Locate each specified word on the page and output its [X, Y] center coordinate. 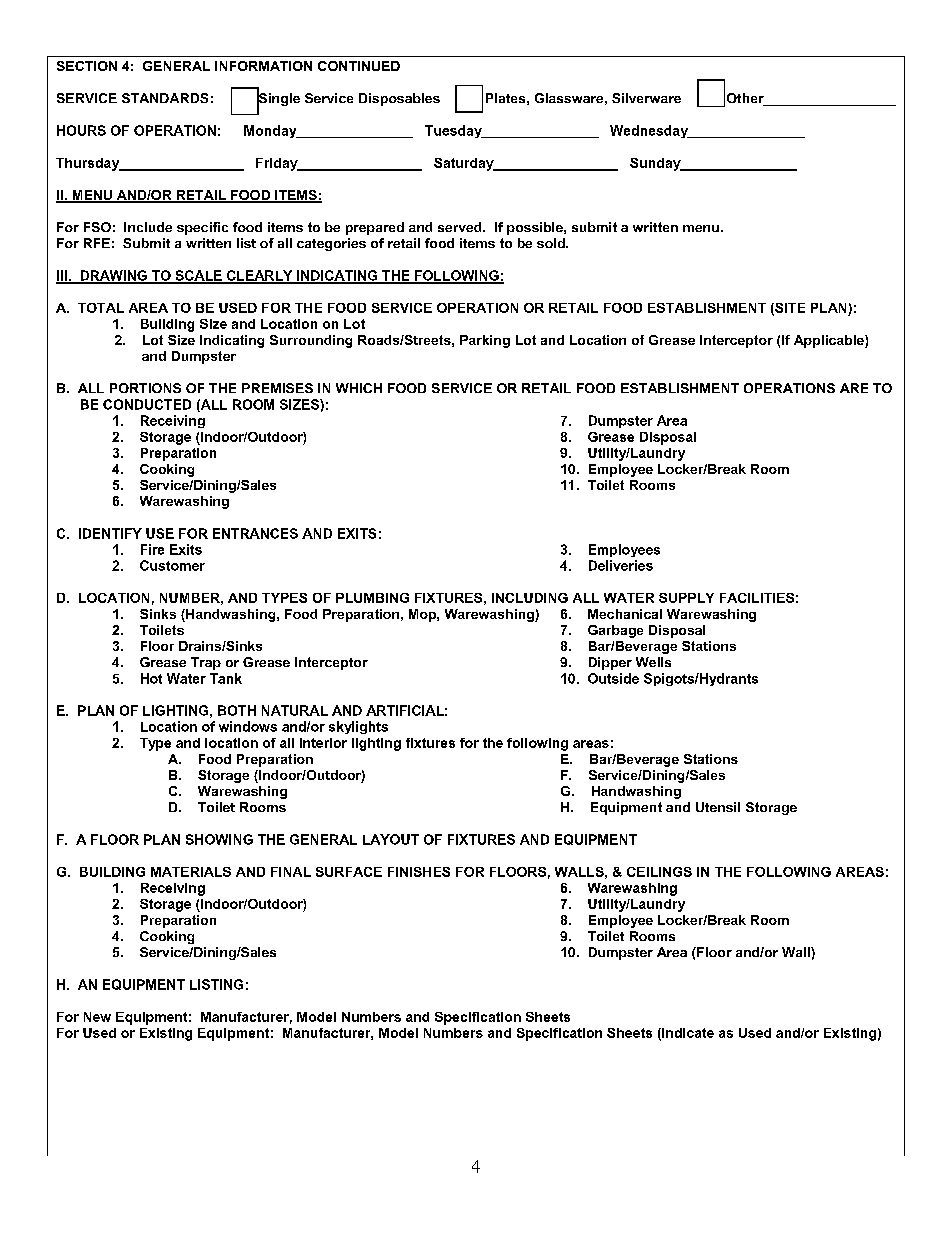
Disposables [399, 99]
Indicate [687, 1034]
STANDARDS [165, 98]
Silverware [646, 98]
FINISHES [419, 872]
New [97, 1017]
